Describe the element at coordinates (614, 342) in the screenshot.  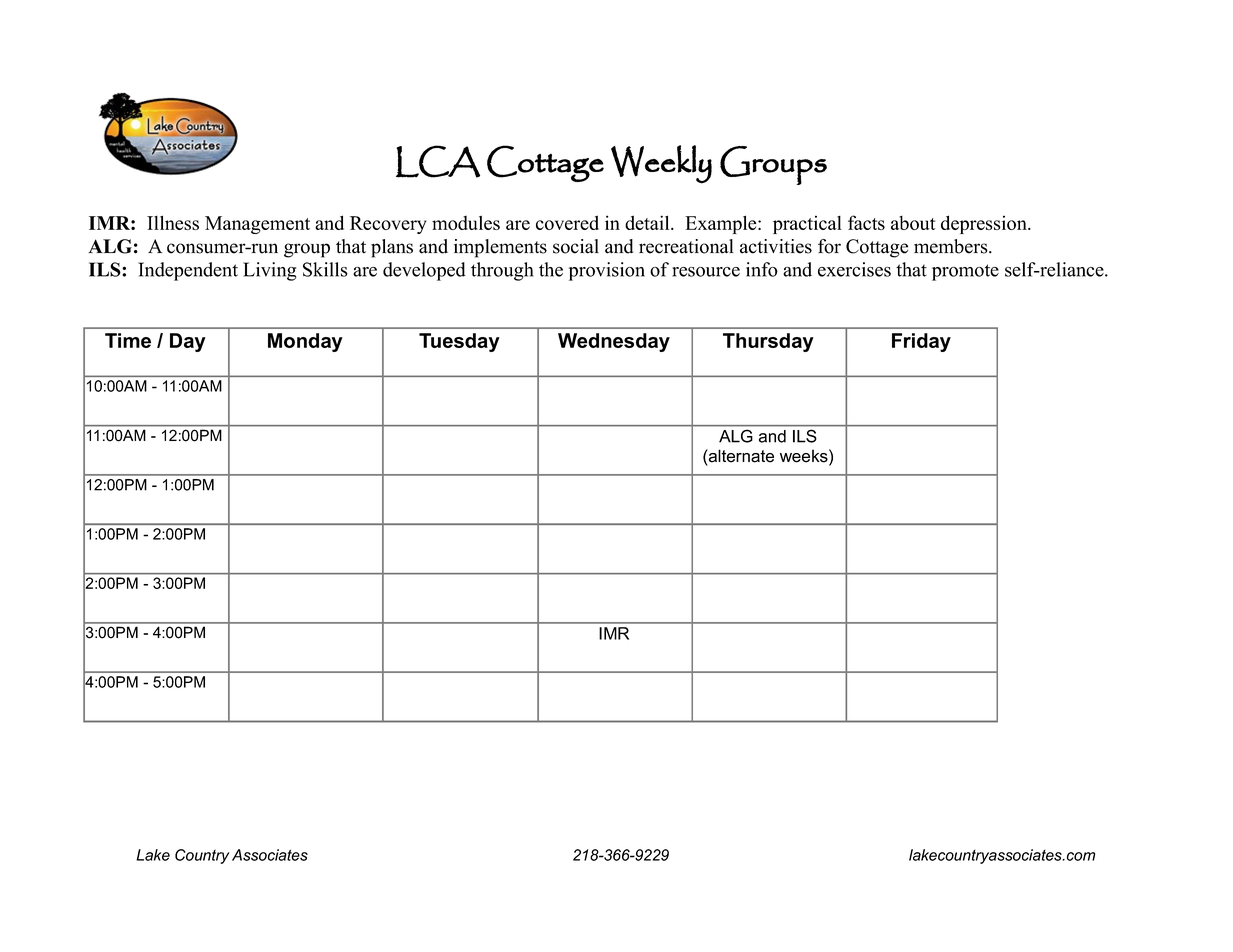
I see `Wednesday` at that location.
